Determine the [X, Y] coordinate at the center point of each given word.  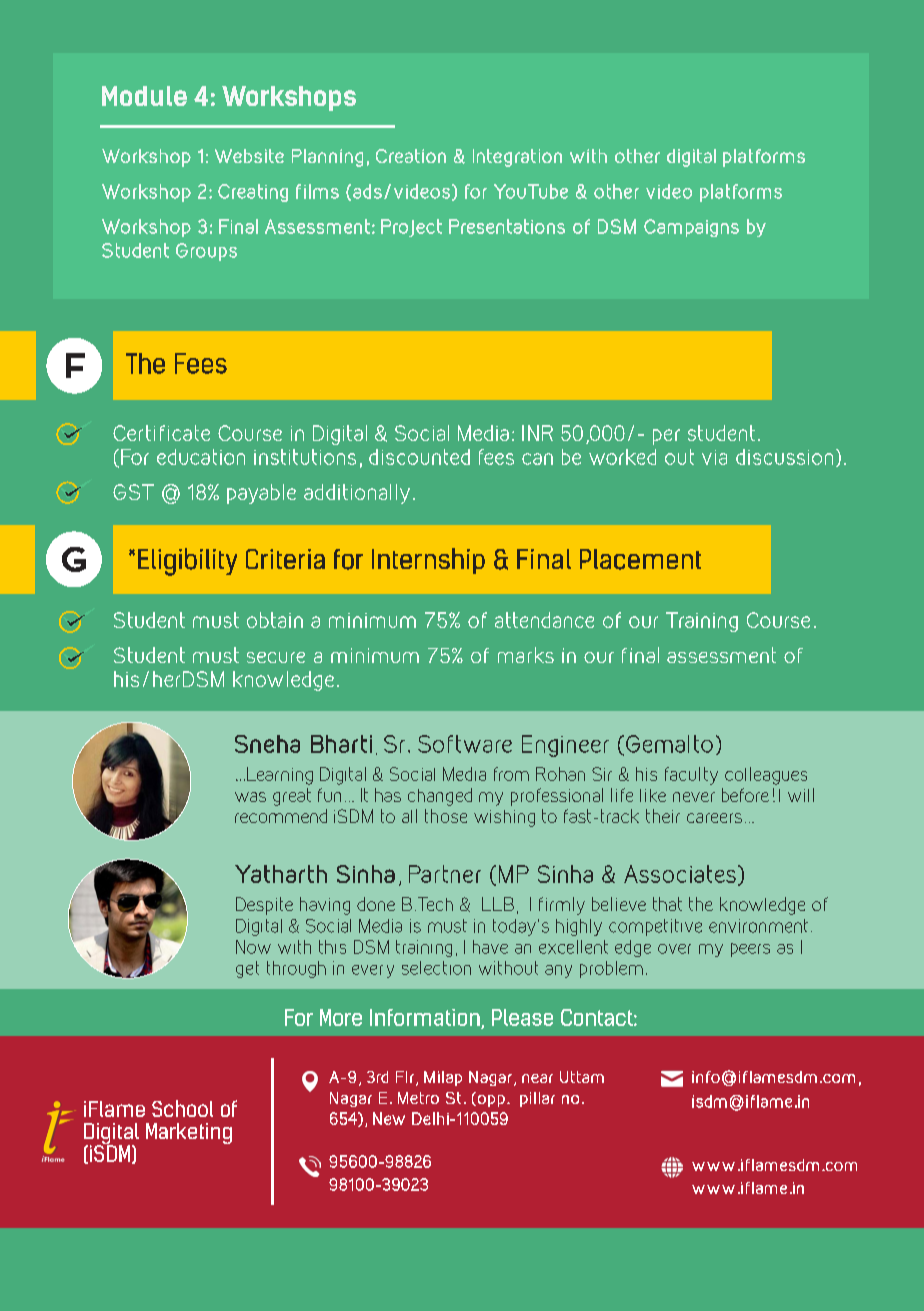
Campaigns [691, 228]
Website [249, 156]
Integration [517, 158]
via [714, 457]
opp [490, 1099]
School [182, 1108]
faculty [691, 776]
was [250, 797]
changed [440, 797]
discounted [419, 457]
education [201, 457]
